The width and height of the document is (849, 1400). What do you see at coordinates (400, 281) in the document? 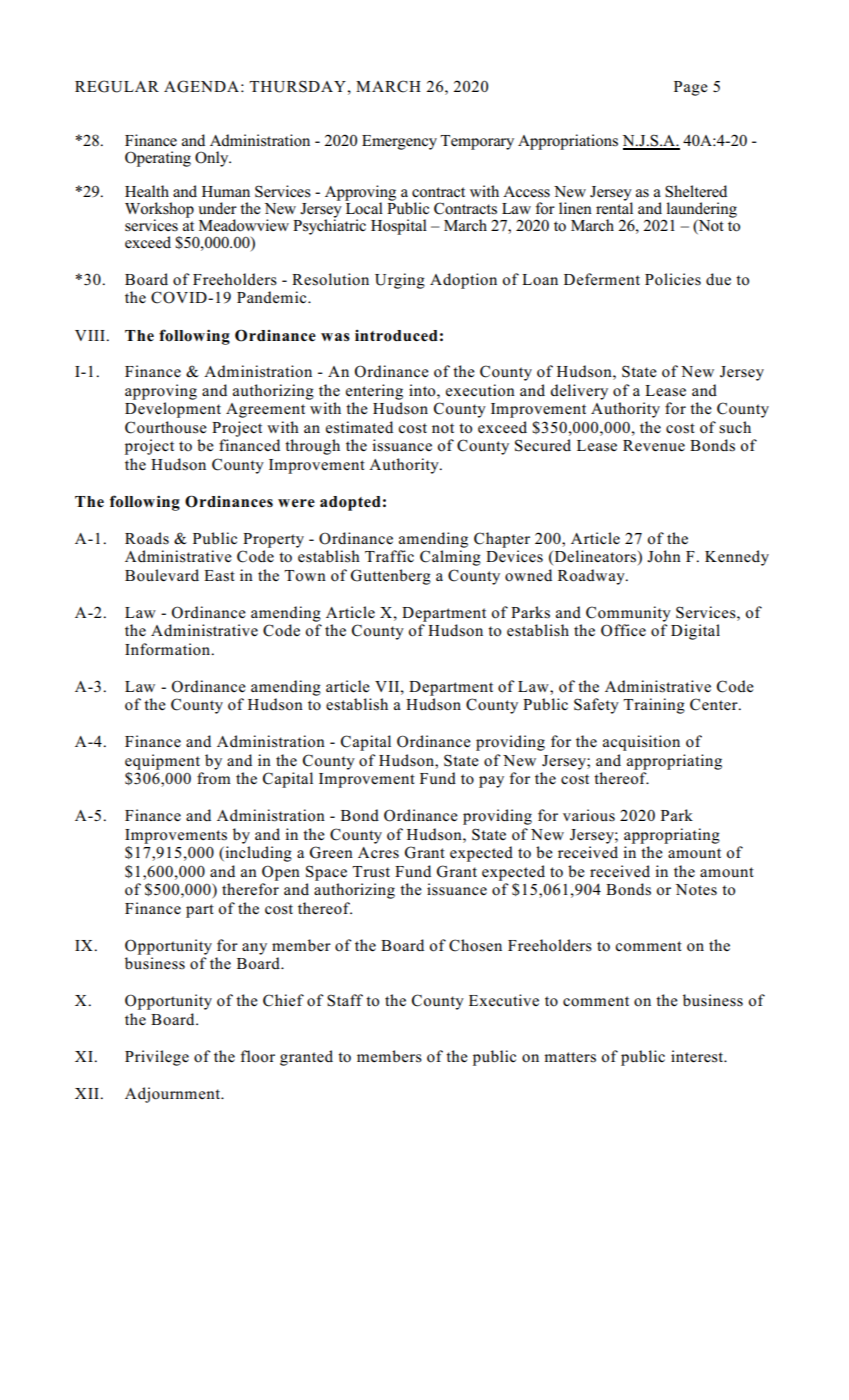
I see `Urging` at bounding box center [400, 281].
